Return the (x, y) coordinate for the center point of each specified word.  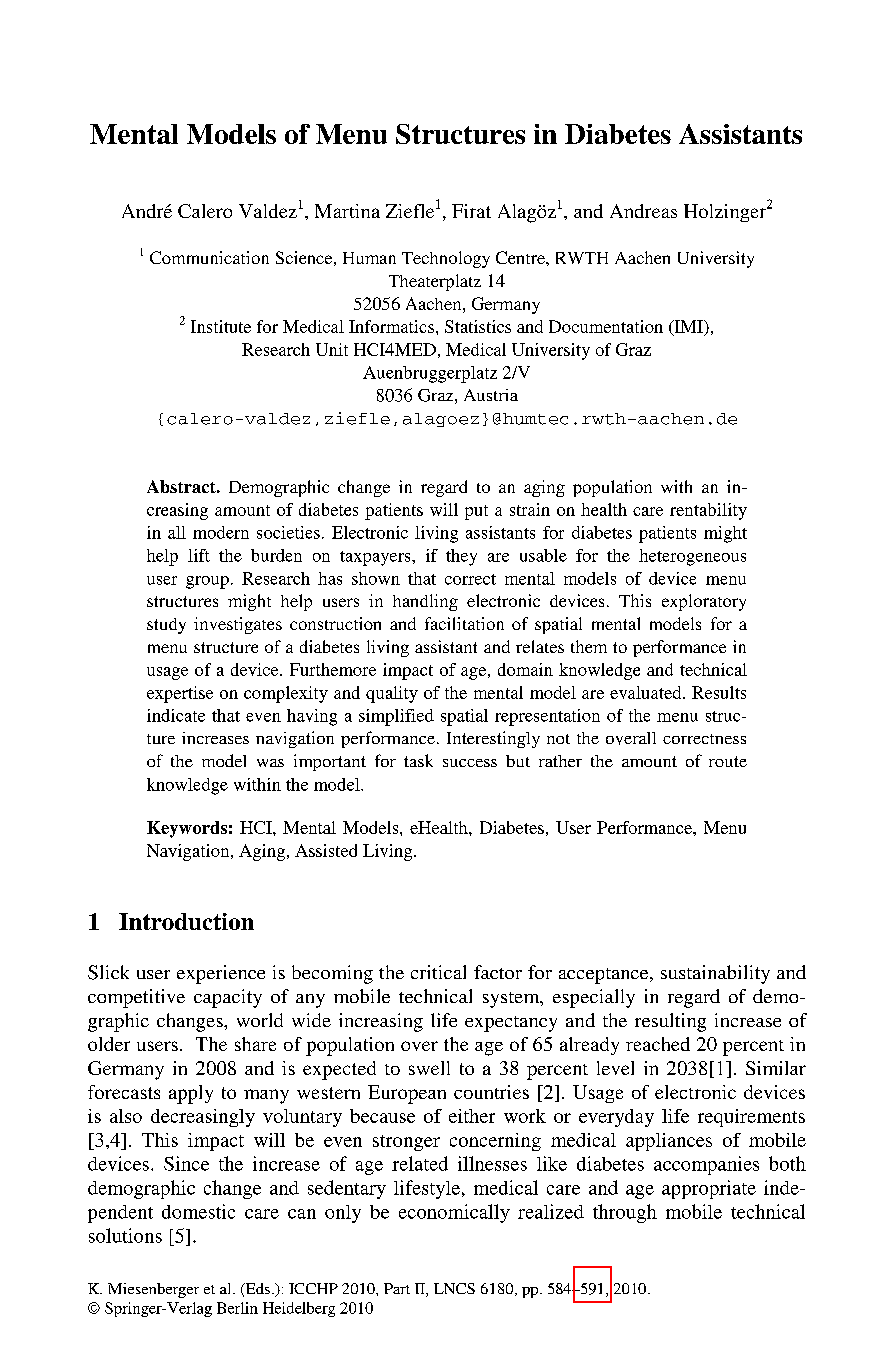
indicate (176, 715)
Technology (446, 259)
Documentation (606, 326)
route (728, 761)
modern (221, 532)
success (470, 763)
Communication (209, 257)
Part (397, 1288)
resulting (670, 1022)
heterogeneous (692, 557)
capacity (228, 998)
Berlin (237, 1308)
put (476, 512)
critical (438, 972)
